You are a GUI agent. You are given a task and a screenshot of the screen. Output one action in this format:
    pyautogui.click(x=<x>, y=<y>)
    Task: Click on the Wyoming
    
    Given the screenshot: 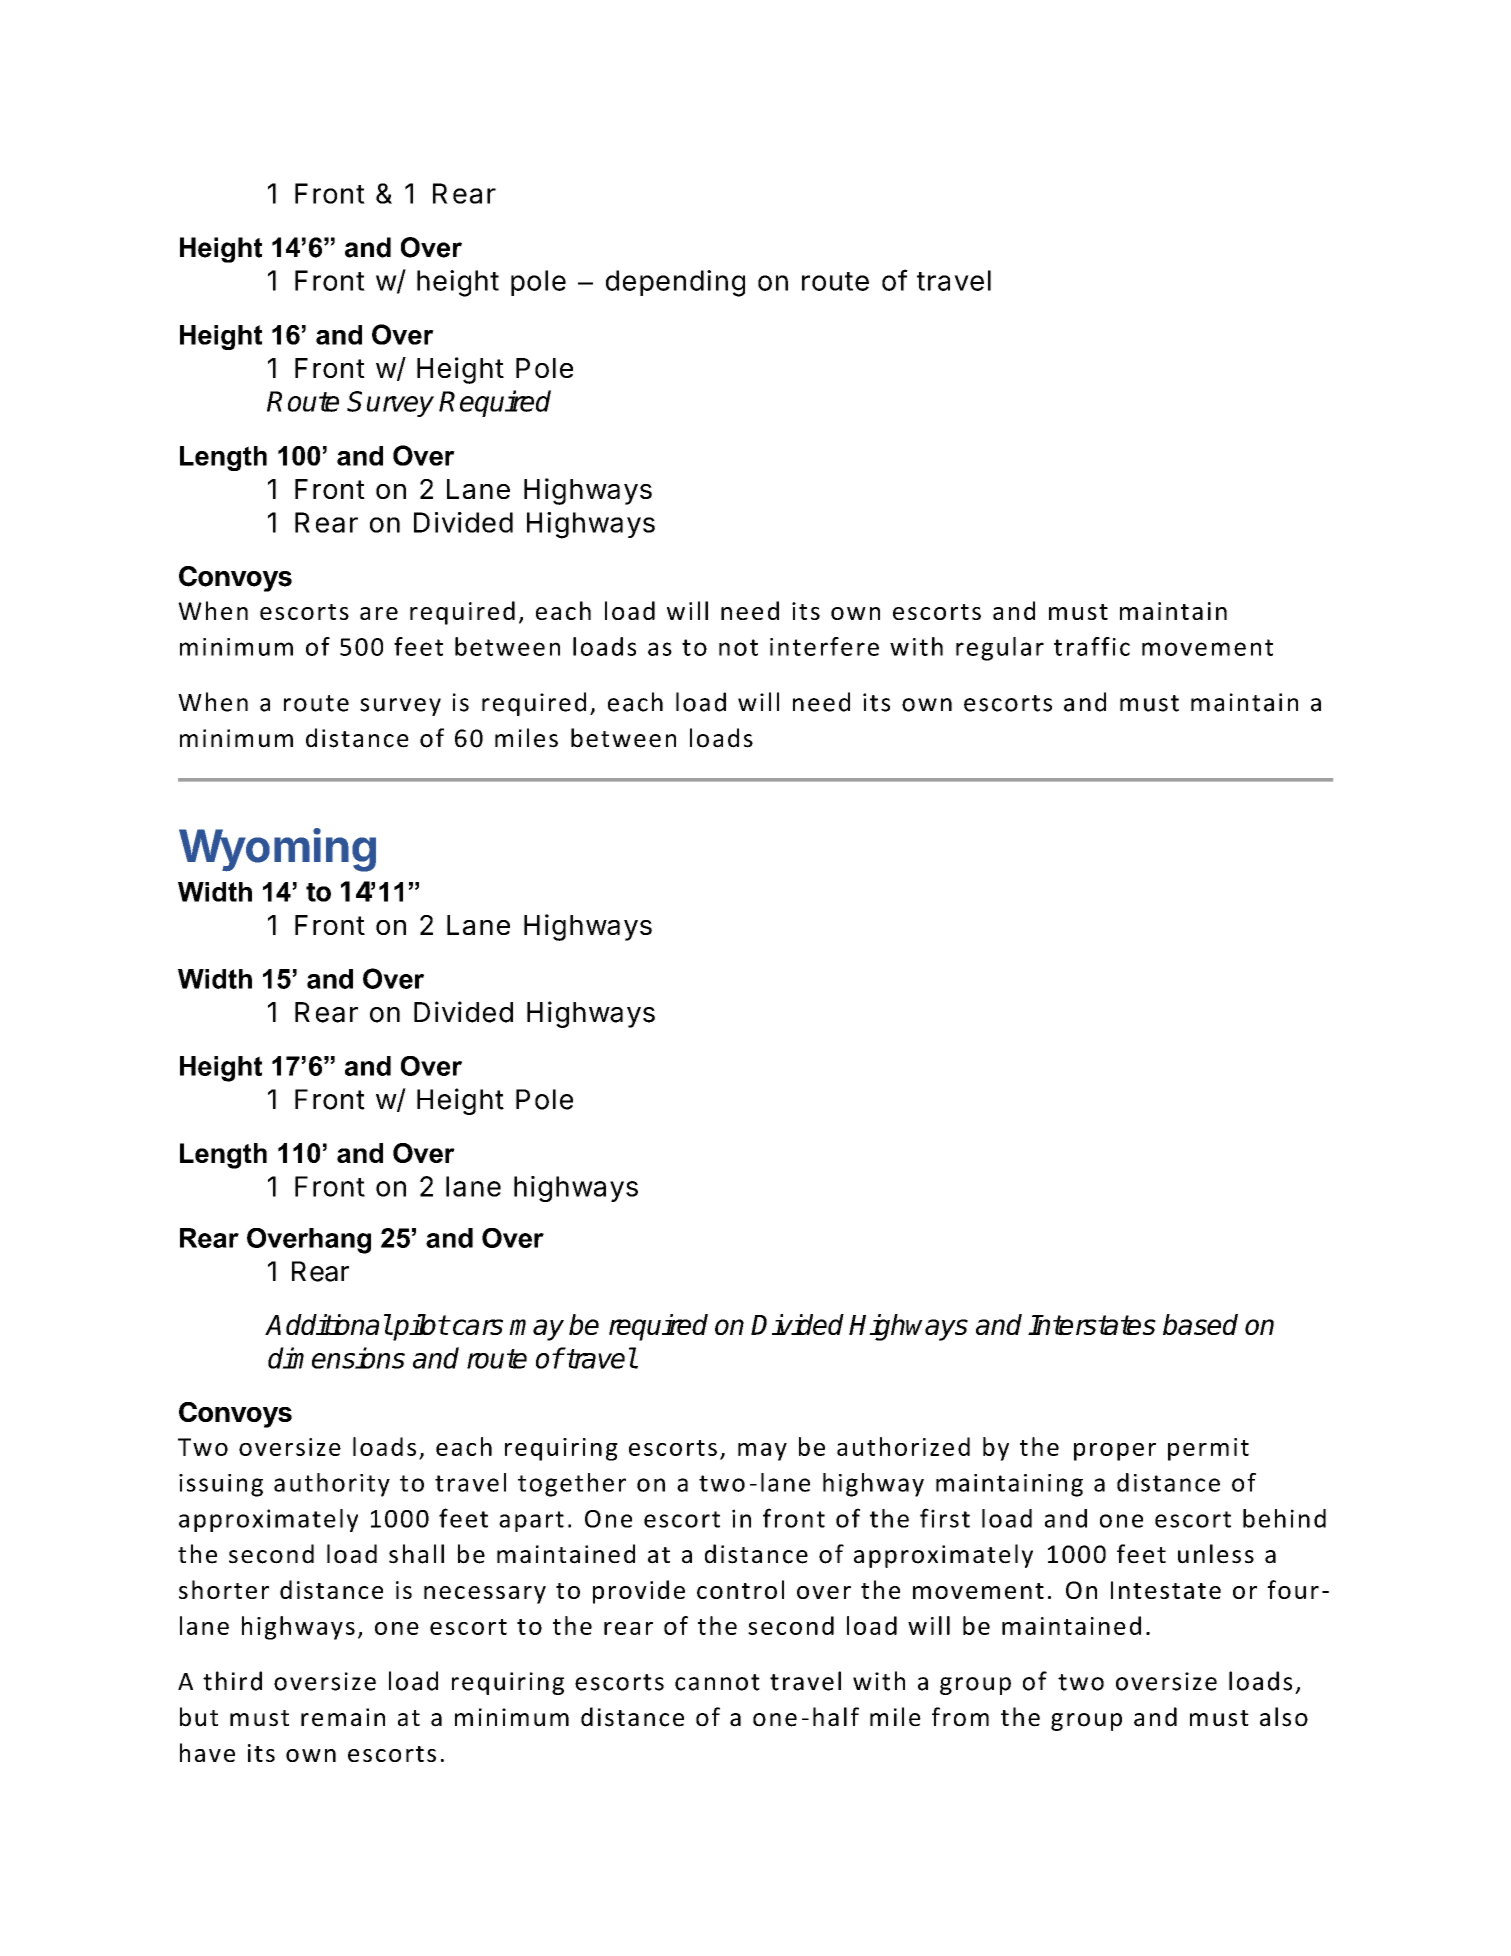 What is the action you would take?
    pyautogui.click(x=277, y=850)
